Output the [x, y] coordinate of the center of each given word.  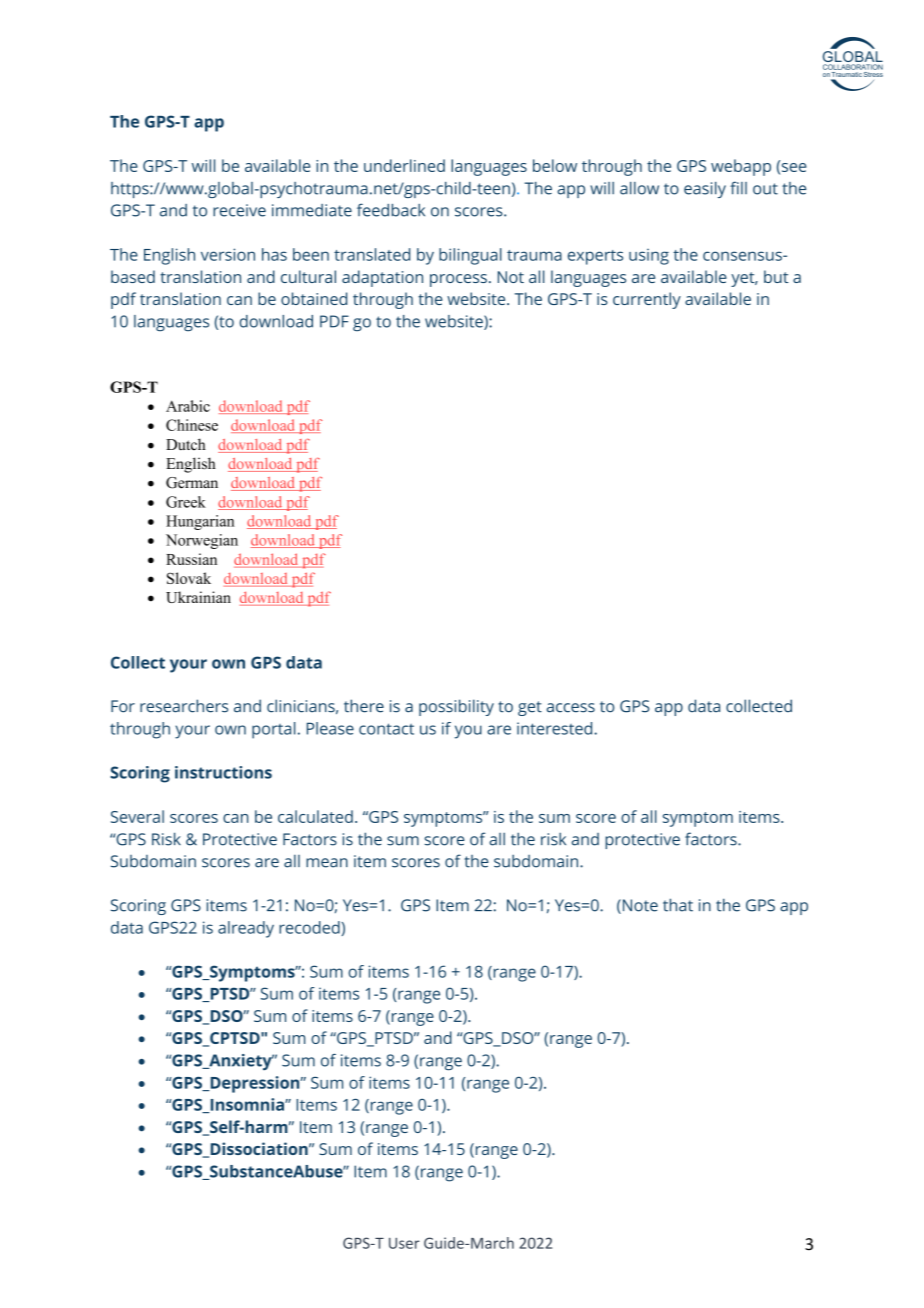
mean [327, 863]
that [678, 905]
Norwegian [202, 541]
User [404, 1243]
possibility [456, 707]
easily [705, 190]
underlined [404, 165]
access [571, 708]
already [246, 929]
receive [239, 210]
